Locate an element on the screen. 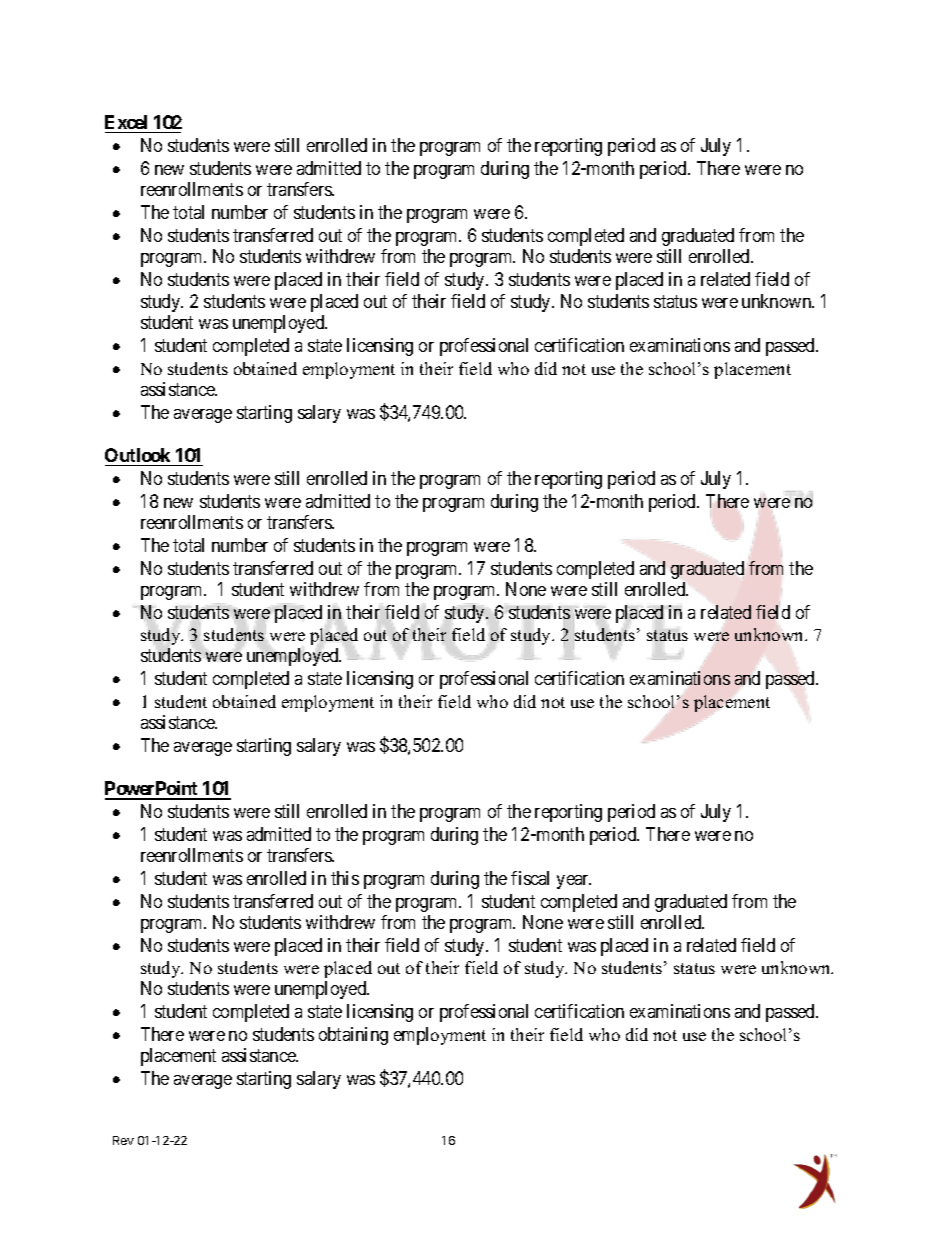  this is located at coordinates (345, 878).
